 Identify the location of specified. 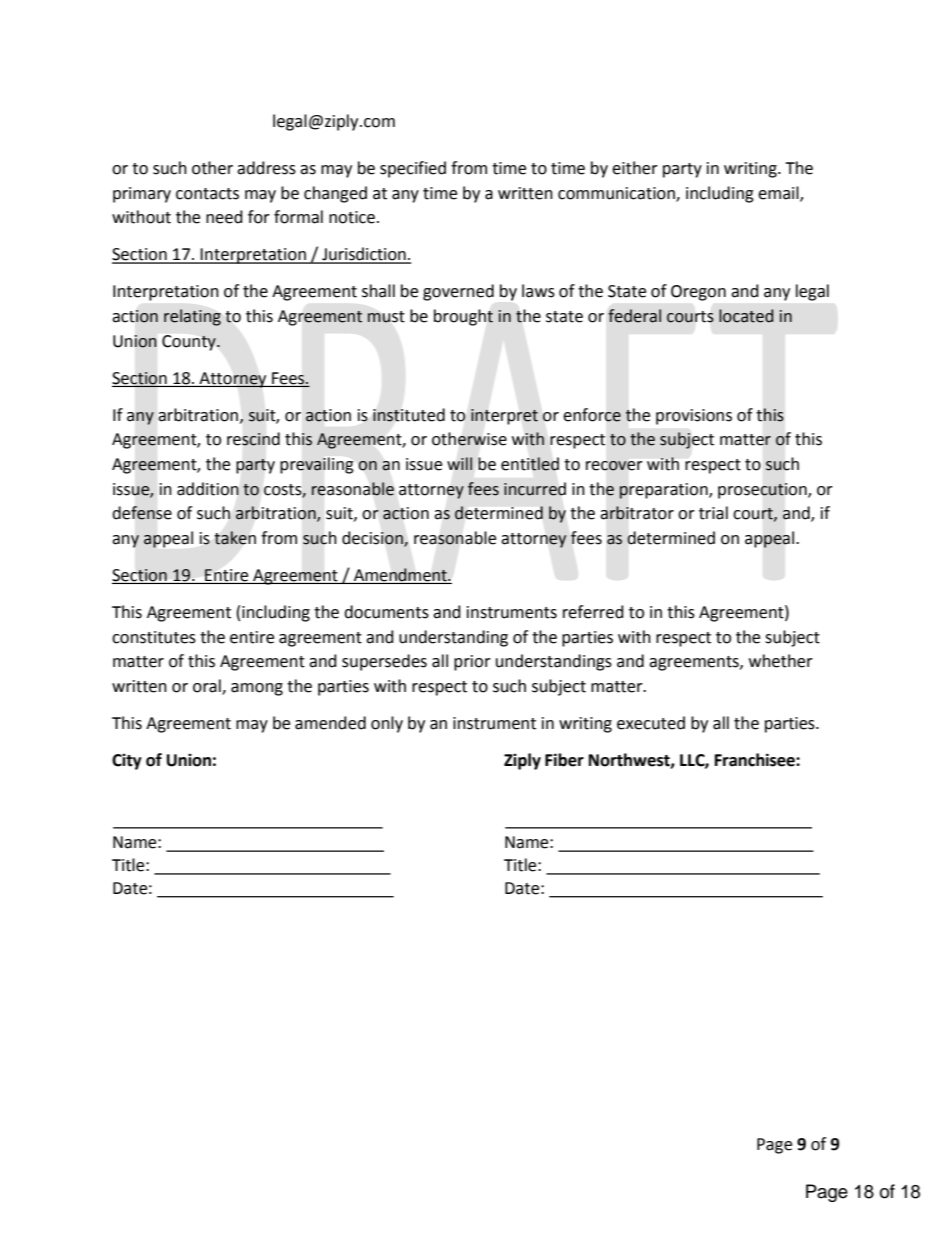
(413, 169).
